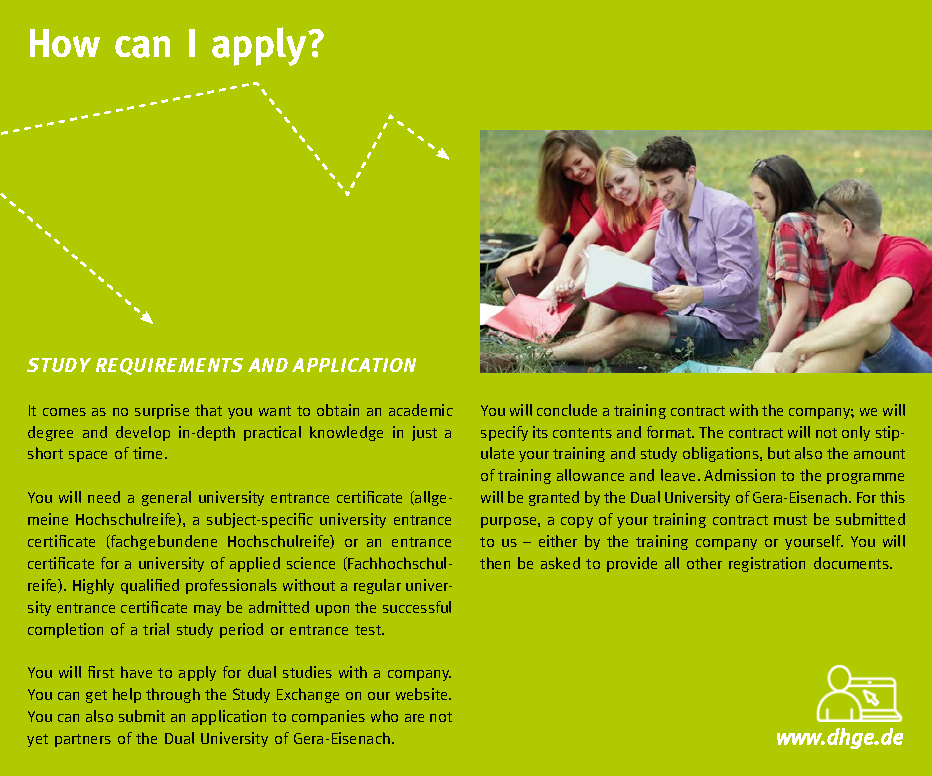  What do you see at coordinates (169, 366) in the screenshot?
I see `REQUIREMENTS` at bounding box center [169, 366].
